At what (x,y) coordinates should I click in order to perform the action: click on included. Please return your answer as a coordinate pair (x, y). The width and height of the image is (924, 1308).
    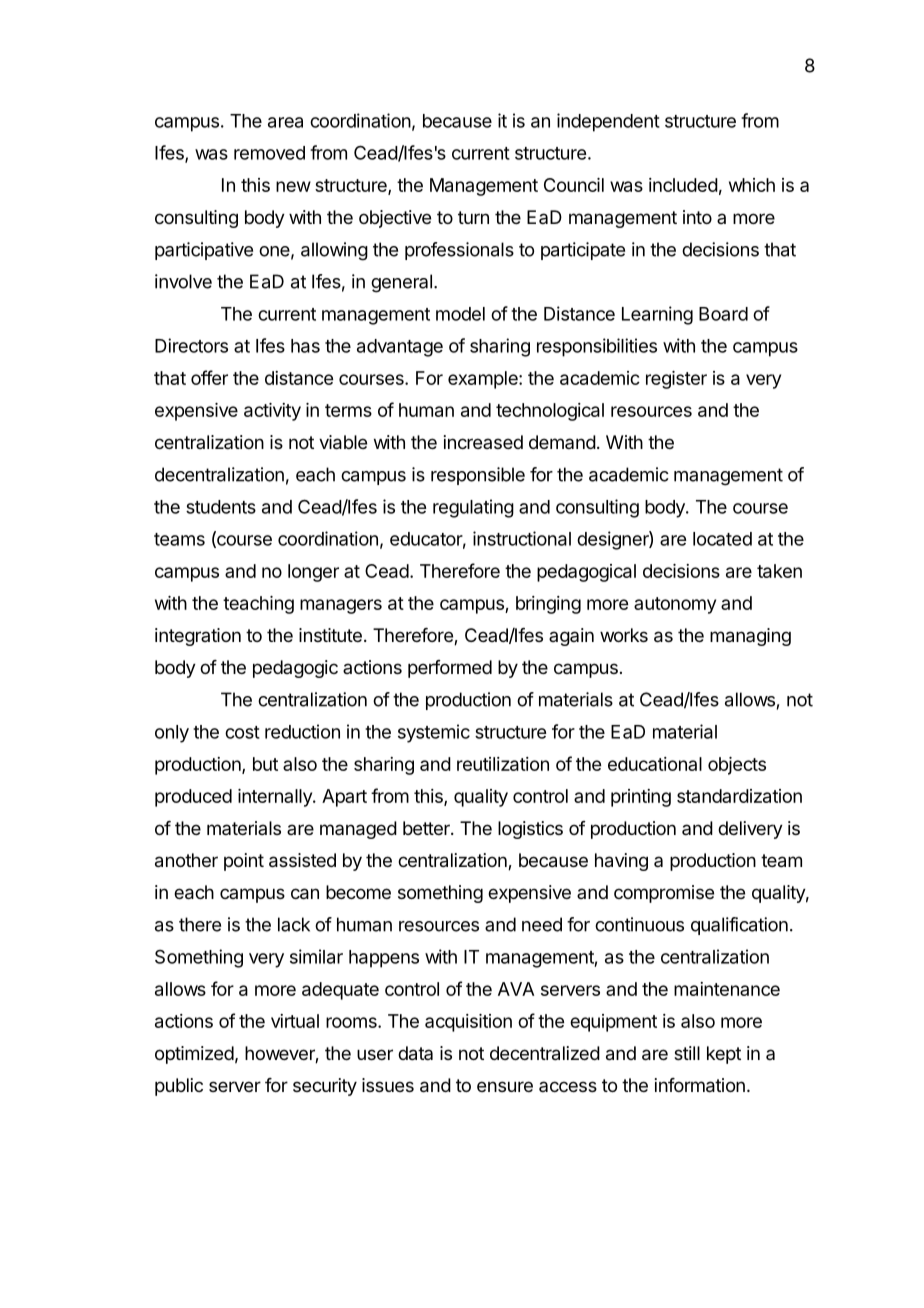
    Looking at the image, I should click on (683, 185).
